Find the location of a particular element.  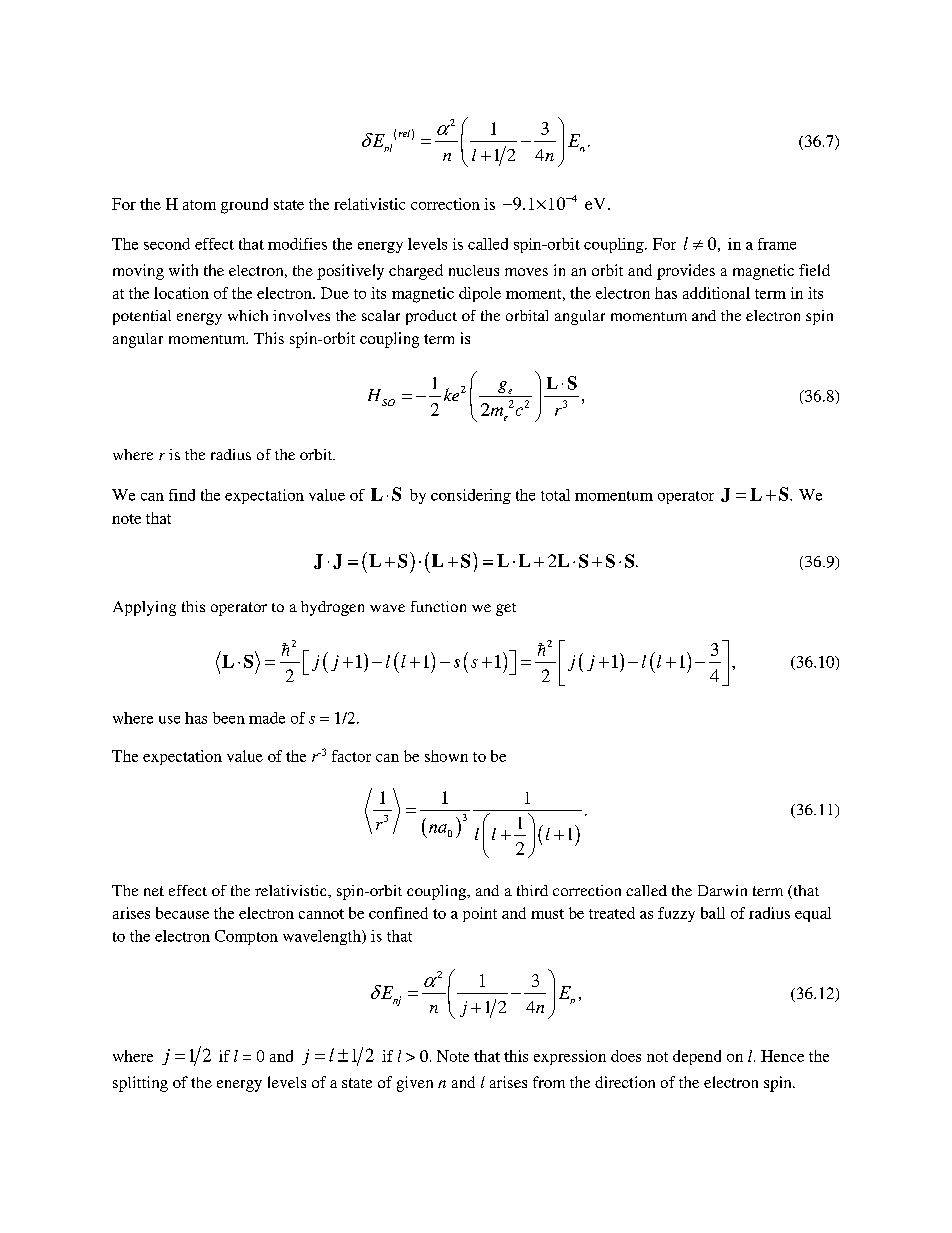

nucleus is located at coordinates (474, 270).
